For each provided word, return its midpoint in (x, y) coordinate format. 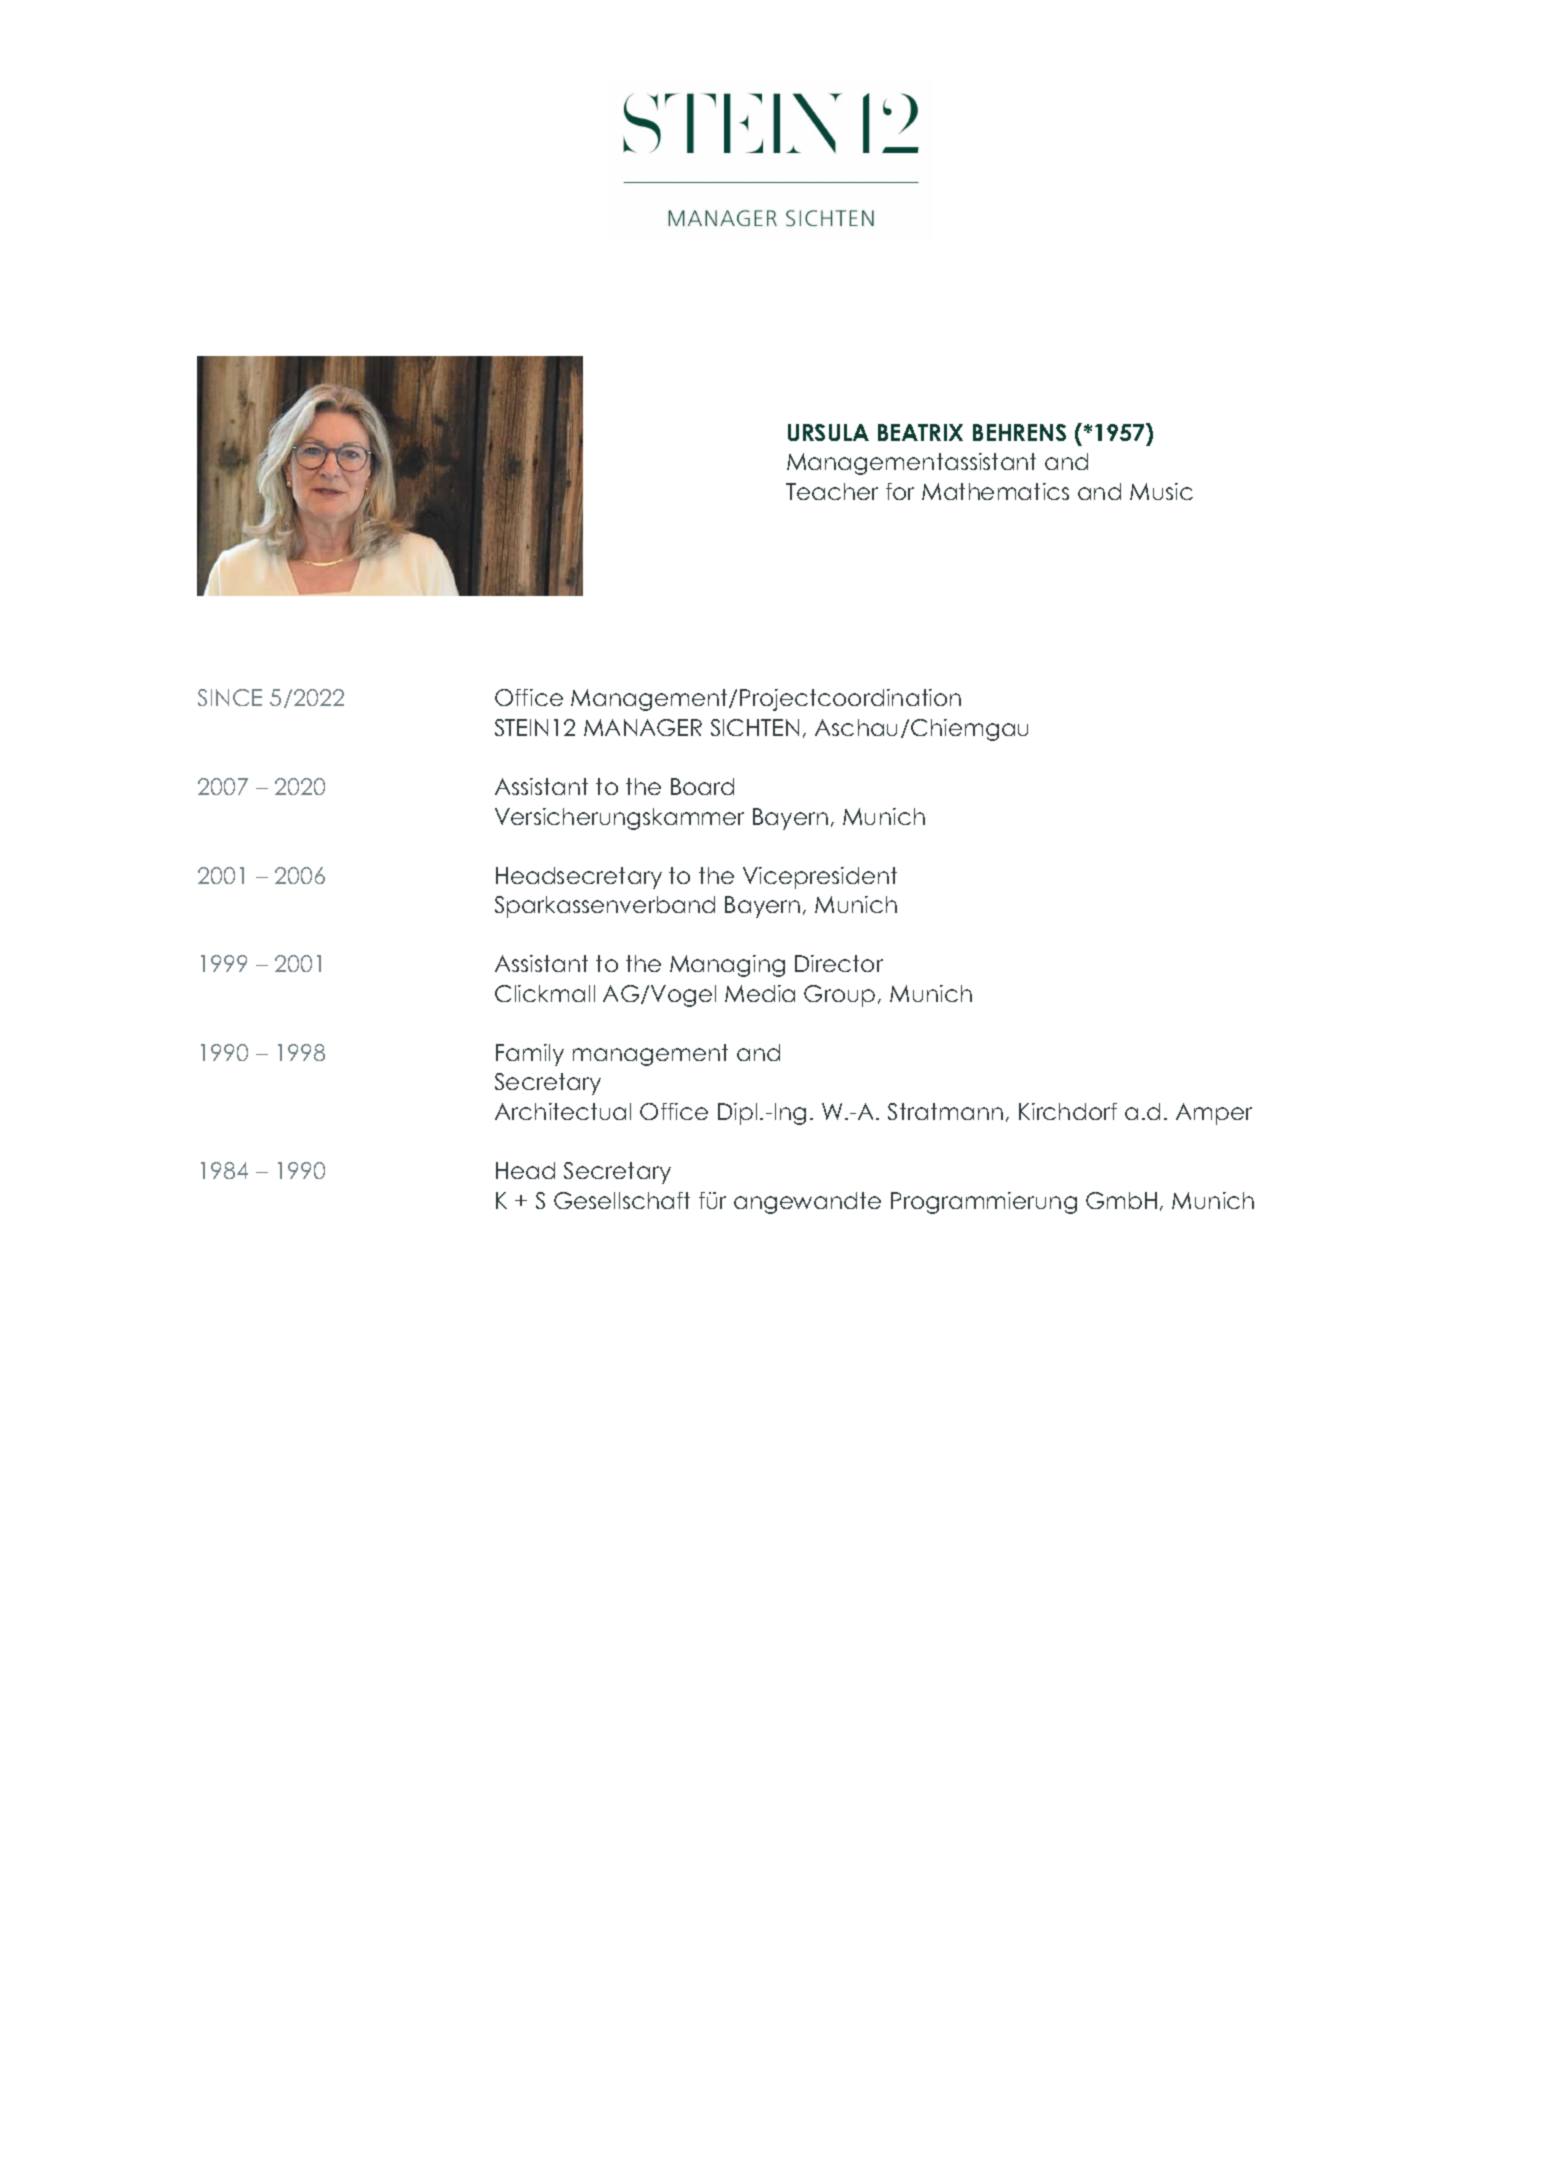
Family (530, 1055)
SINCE (230, 697)
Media (760, 993)
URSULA (828, 432)
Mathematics (995, 491)
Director (839, 963)
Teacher (832, 491)
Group (839, 996)
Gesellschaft (622, 1200)
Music (1161, 491)
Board (702, 786)
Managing (727, 966)
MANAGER (643, 727)
